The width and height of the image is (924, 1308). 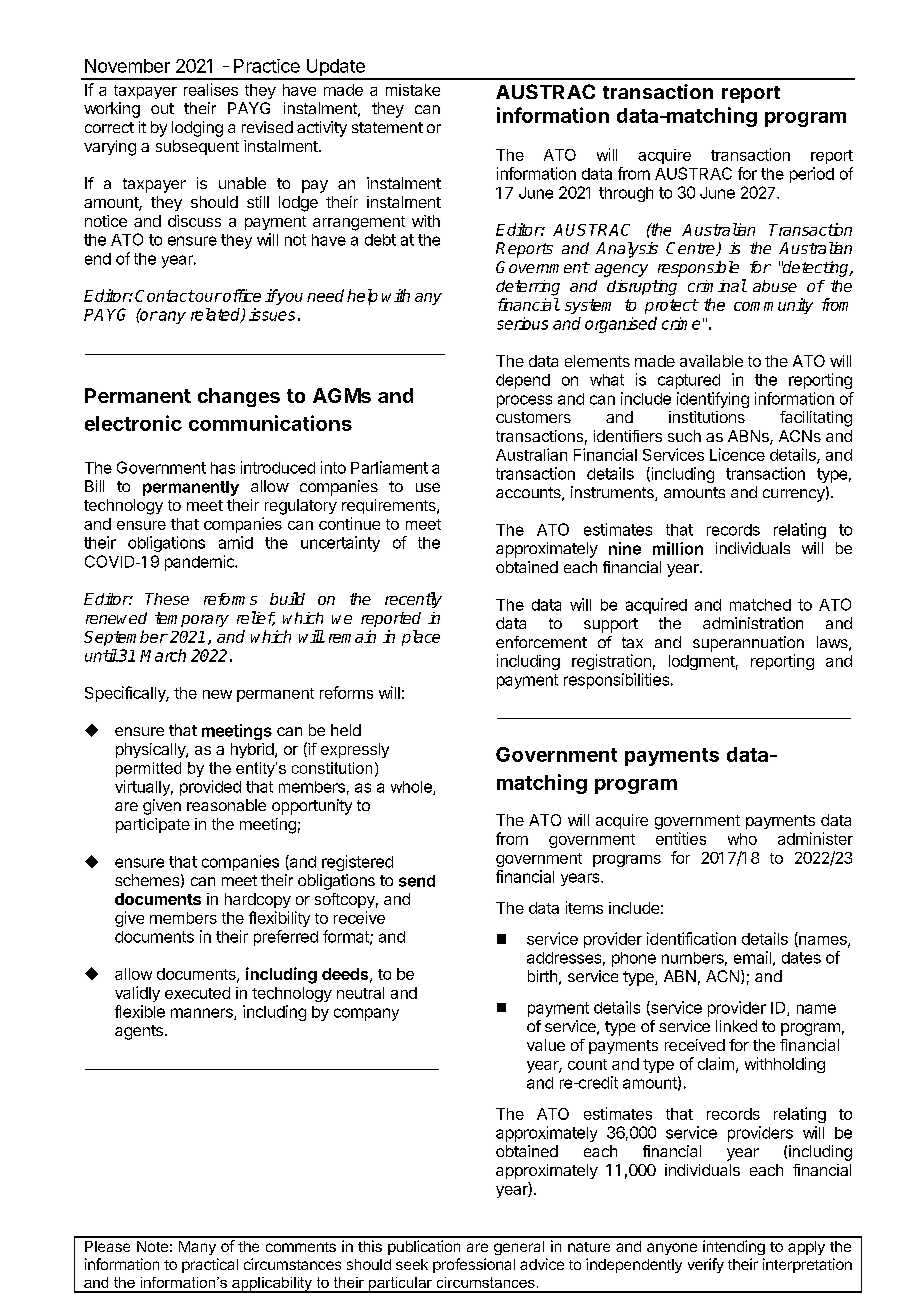 I want to click on professional, so click(x=474, y=1265).
